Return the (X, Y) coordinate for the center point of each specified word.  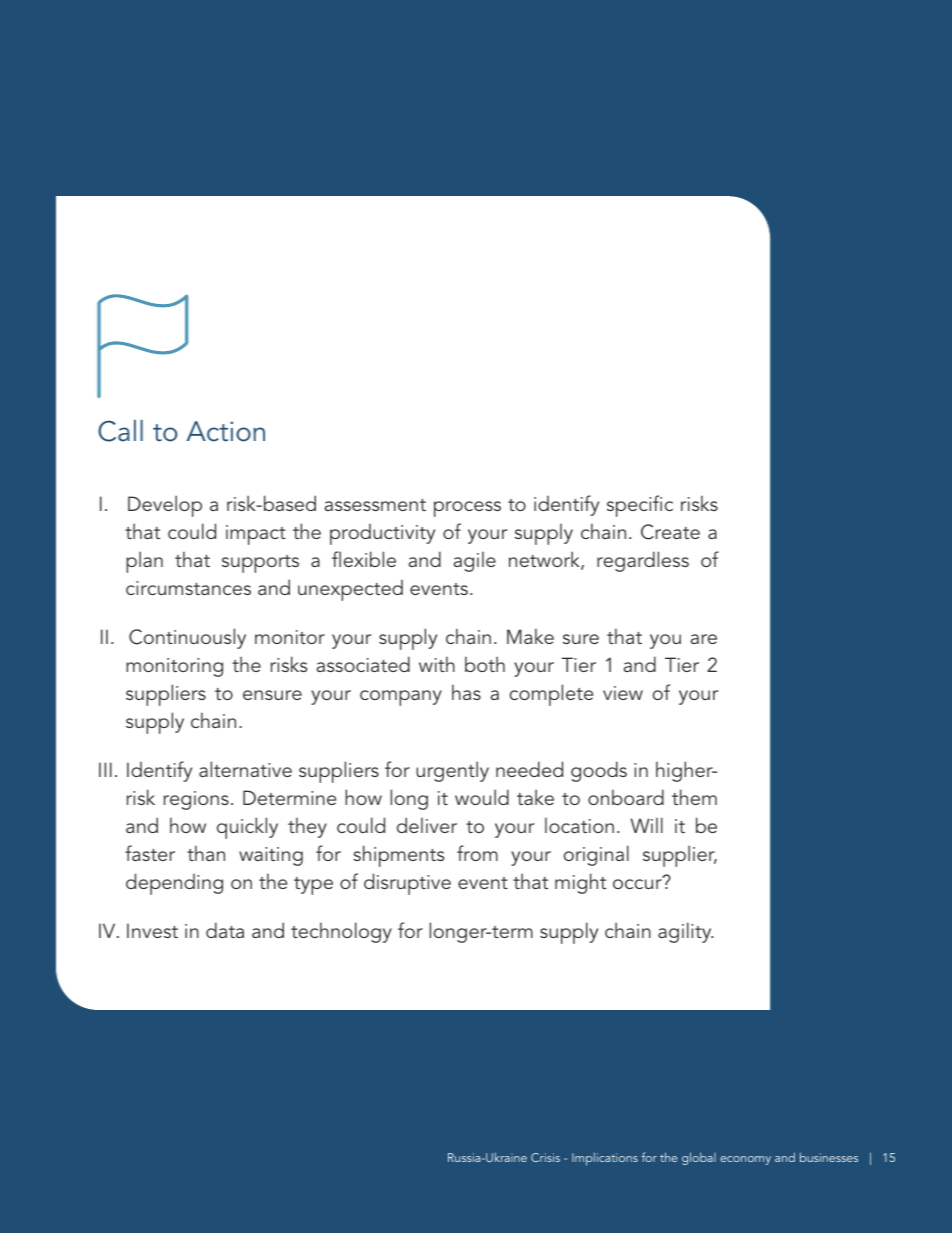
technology (341, 932)
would (482, 797)
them (694, 797)
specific (640, 506)
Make (530, 636)
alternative (245, 769)
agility (685, 932)
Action (225, 431)
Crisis (545, 1157)
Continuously (187, 638)
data (225, 930)
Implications (605, 1159)
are (703, 639)
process (467, 509)
